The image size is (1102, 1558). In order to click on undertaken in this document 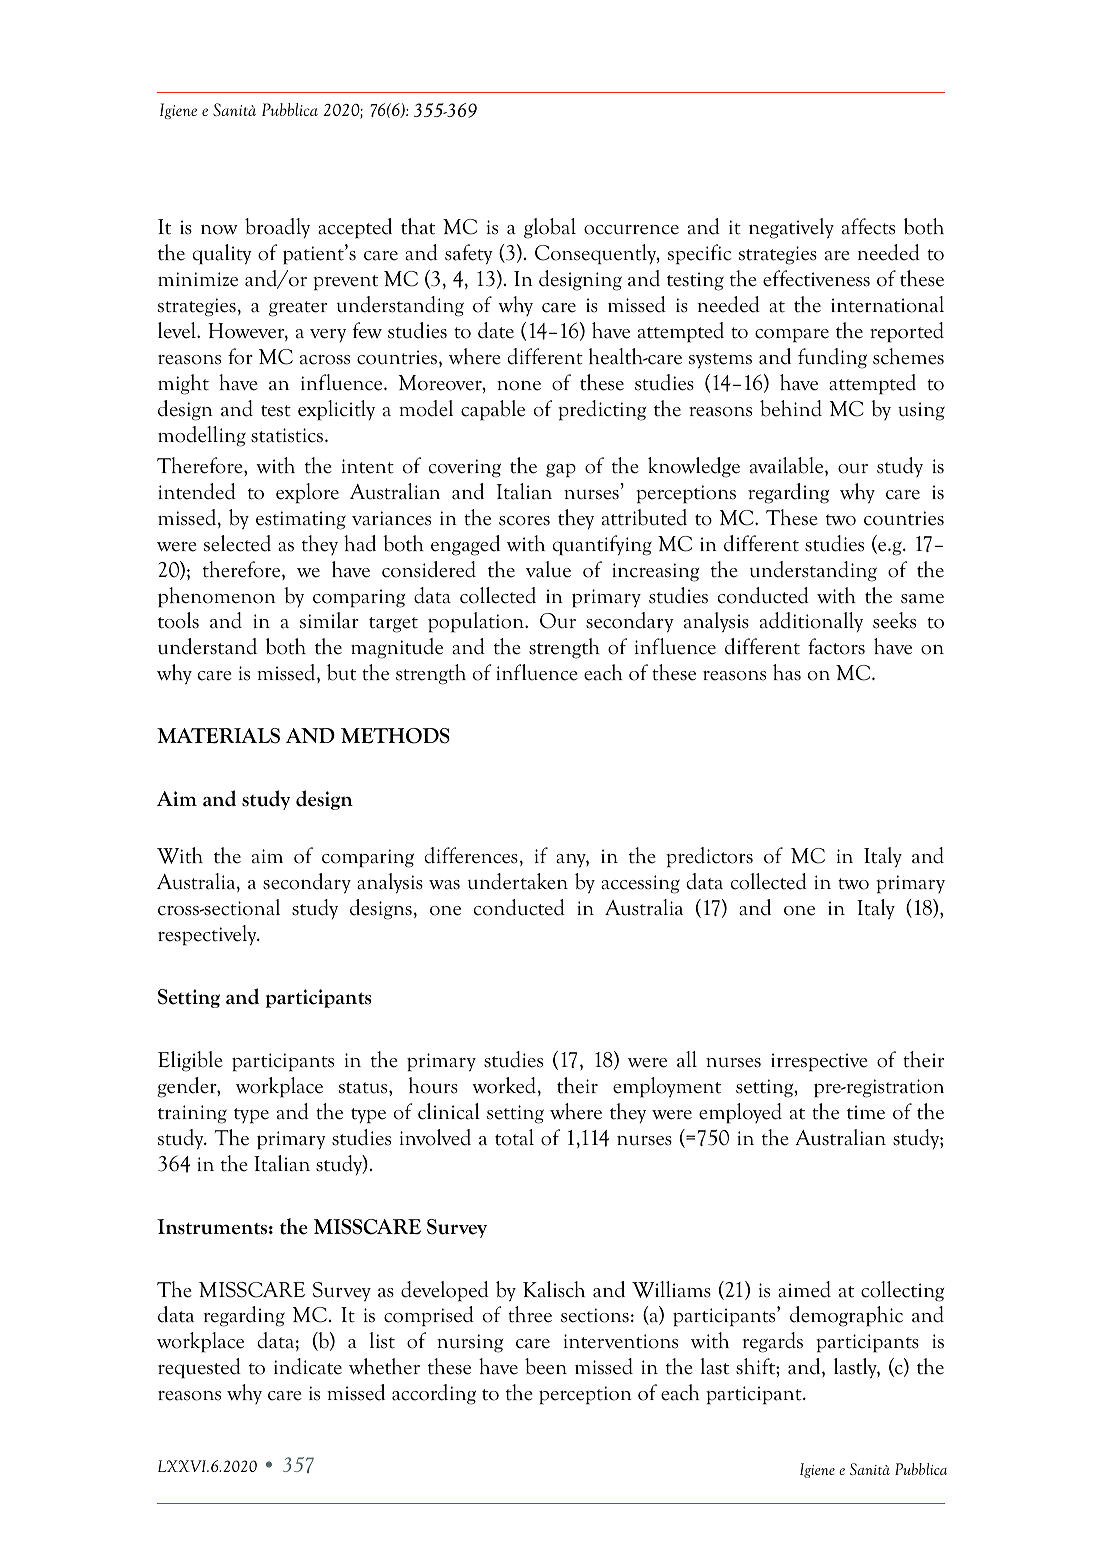, I will do `click(518, 881)`.
